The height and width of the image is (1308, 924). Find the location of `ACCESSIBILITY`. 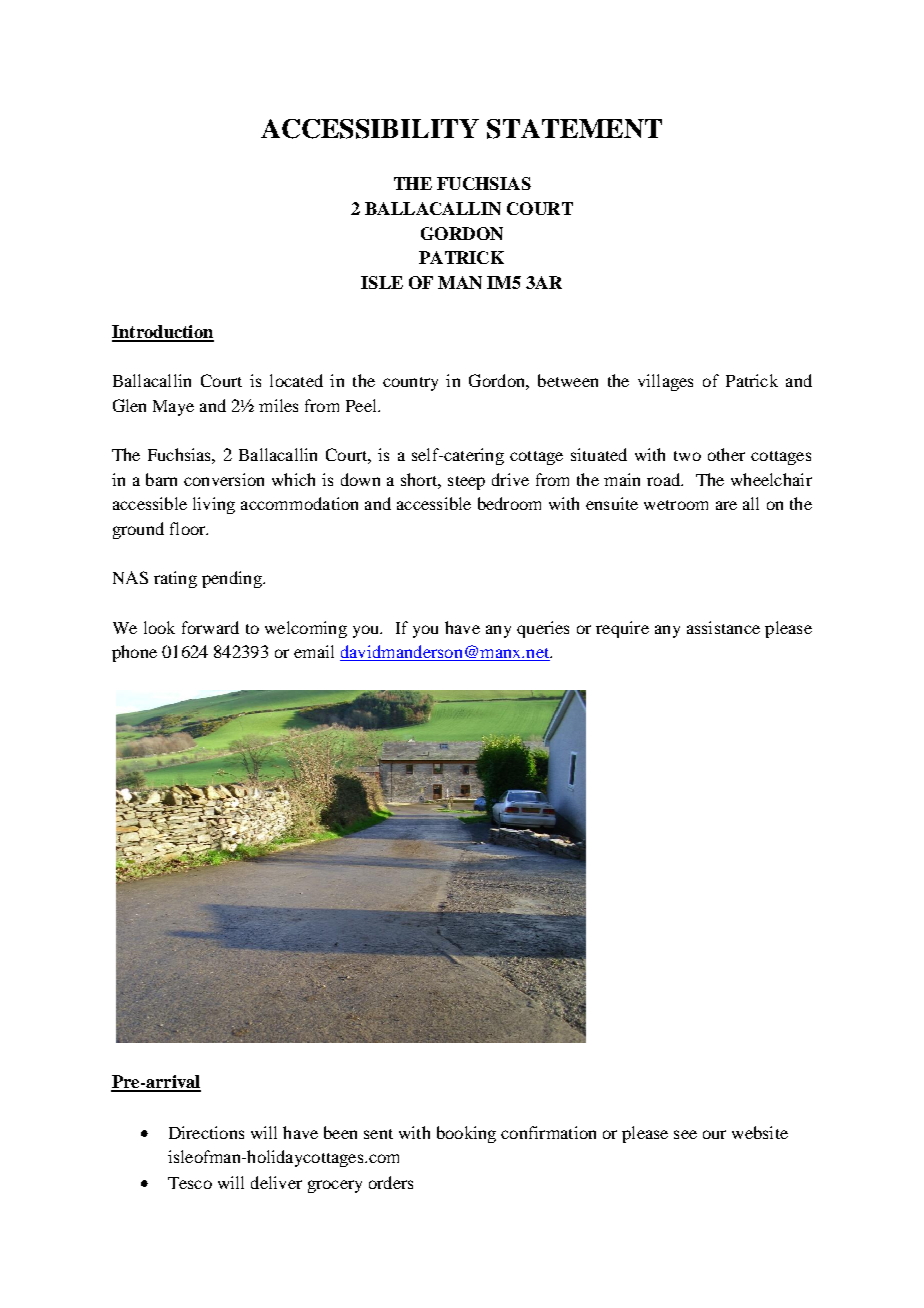

ACCESSIBILITY is located at coordinates (370, 129).
